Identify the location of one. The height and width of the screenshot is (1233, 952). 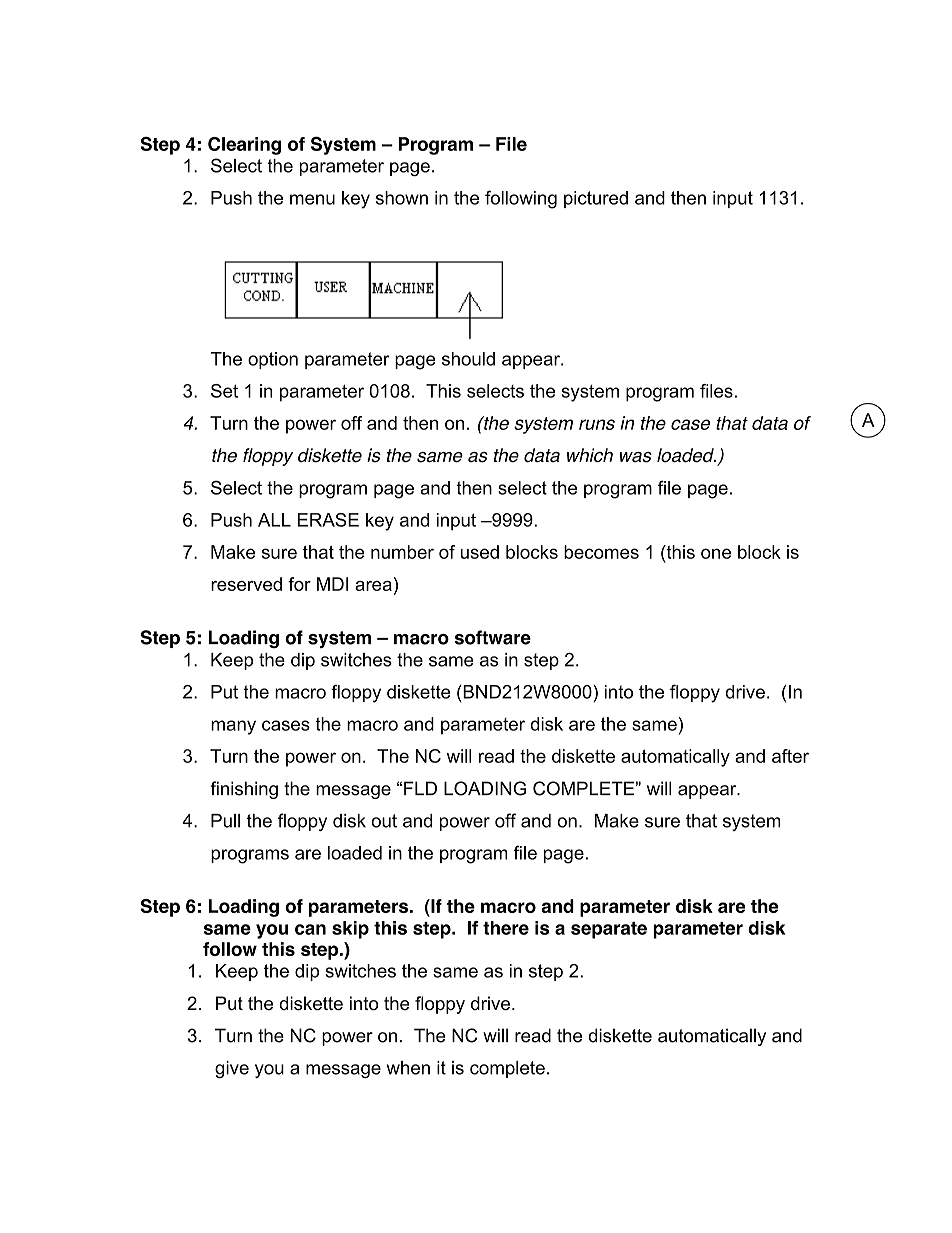
(716, 553).
